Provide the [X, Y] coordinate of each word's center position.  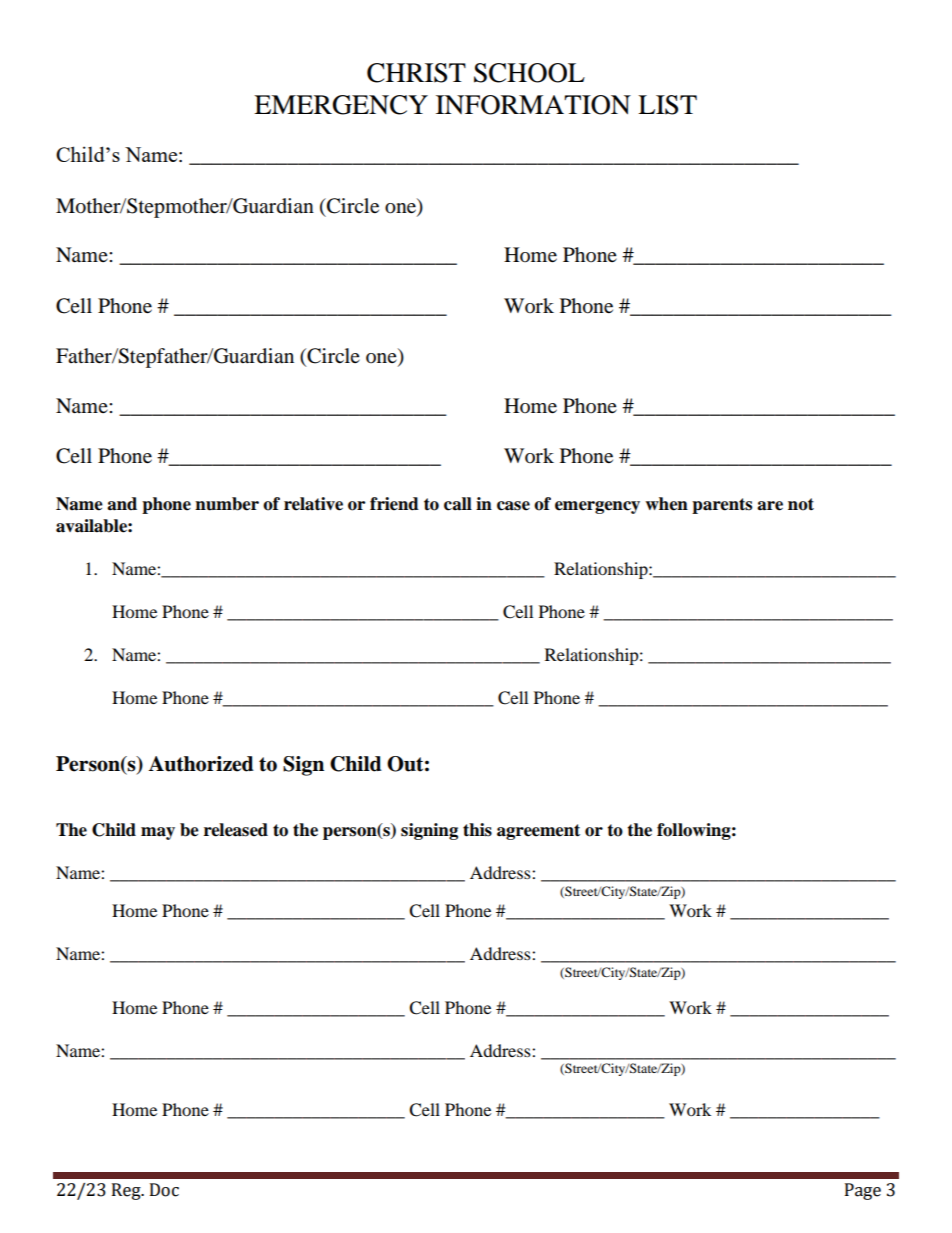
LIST [667, 105]
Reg [127, 1191]
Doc [164, 1190]
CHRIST [416, 73]
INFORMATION [533, 105]
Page [863, 1191]
